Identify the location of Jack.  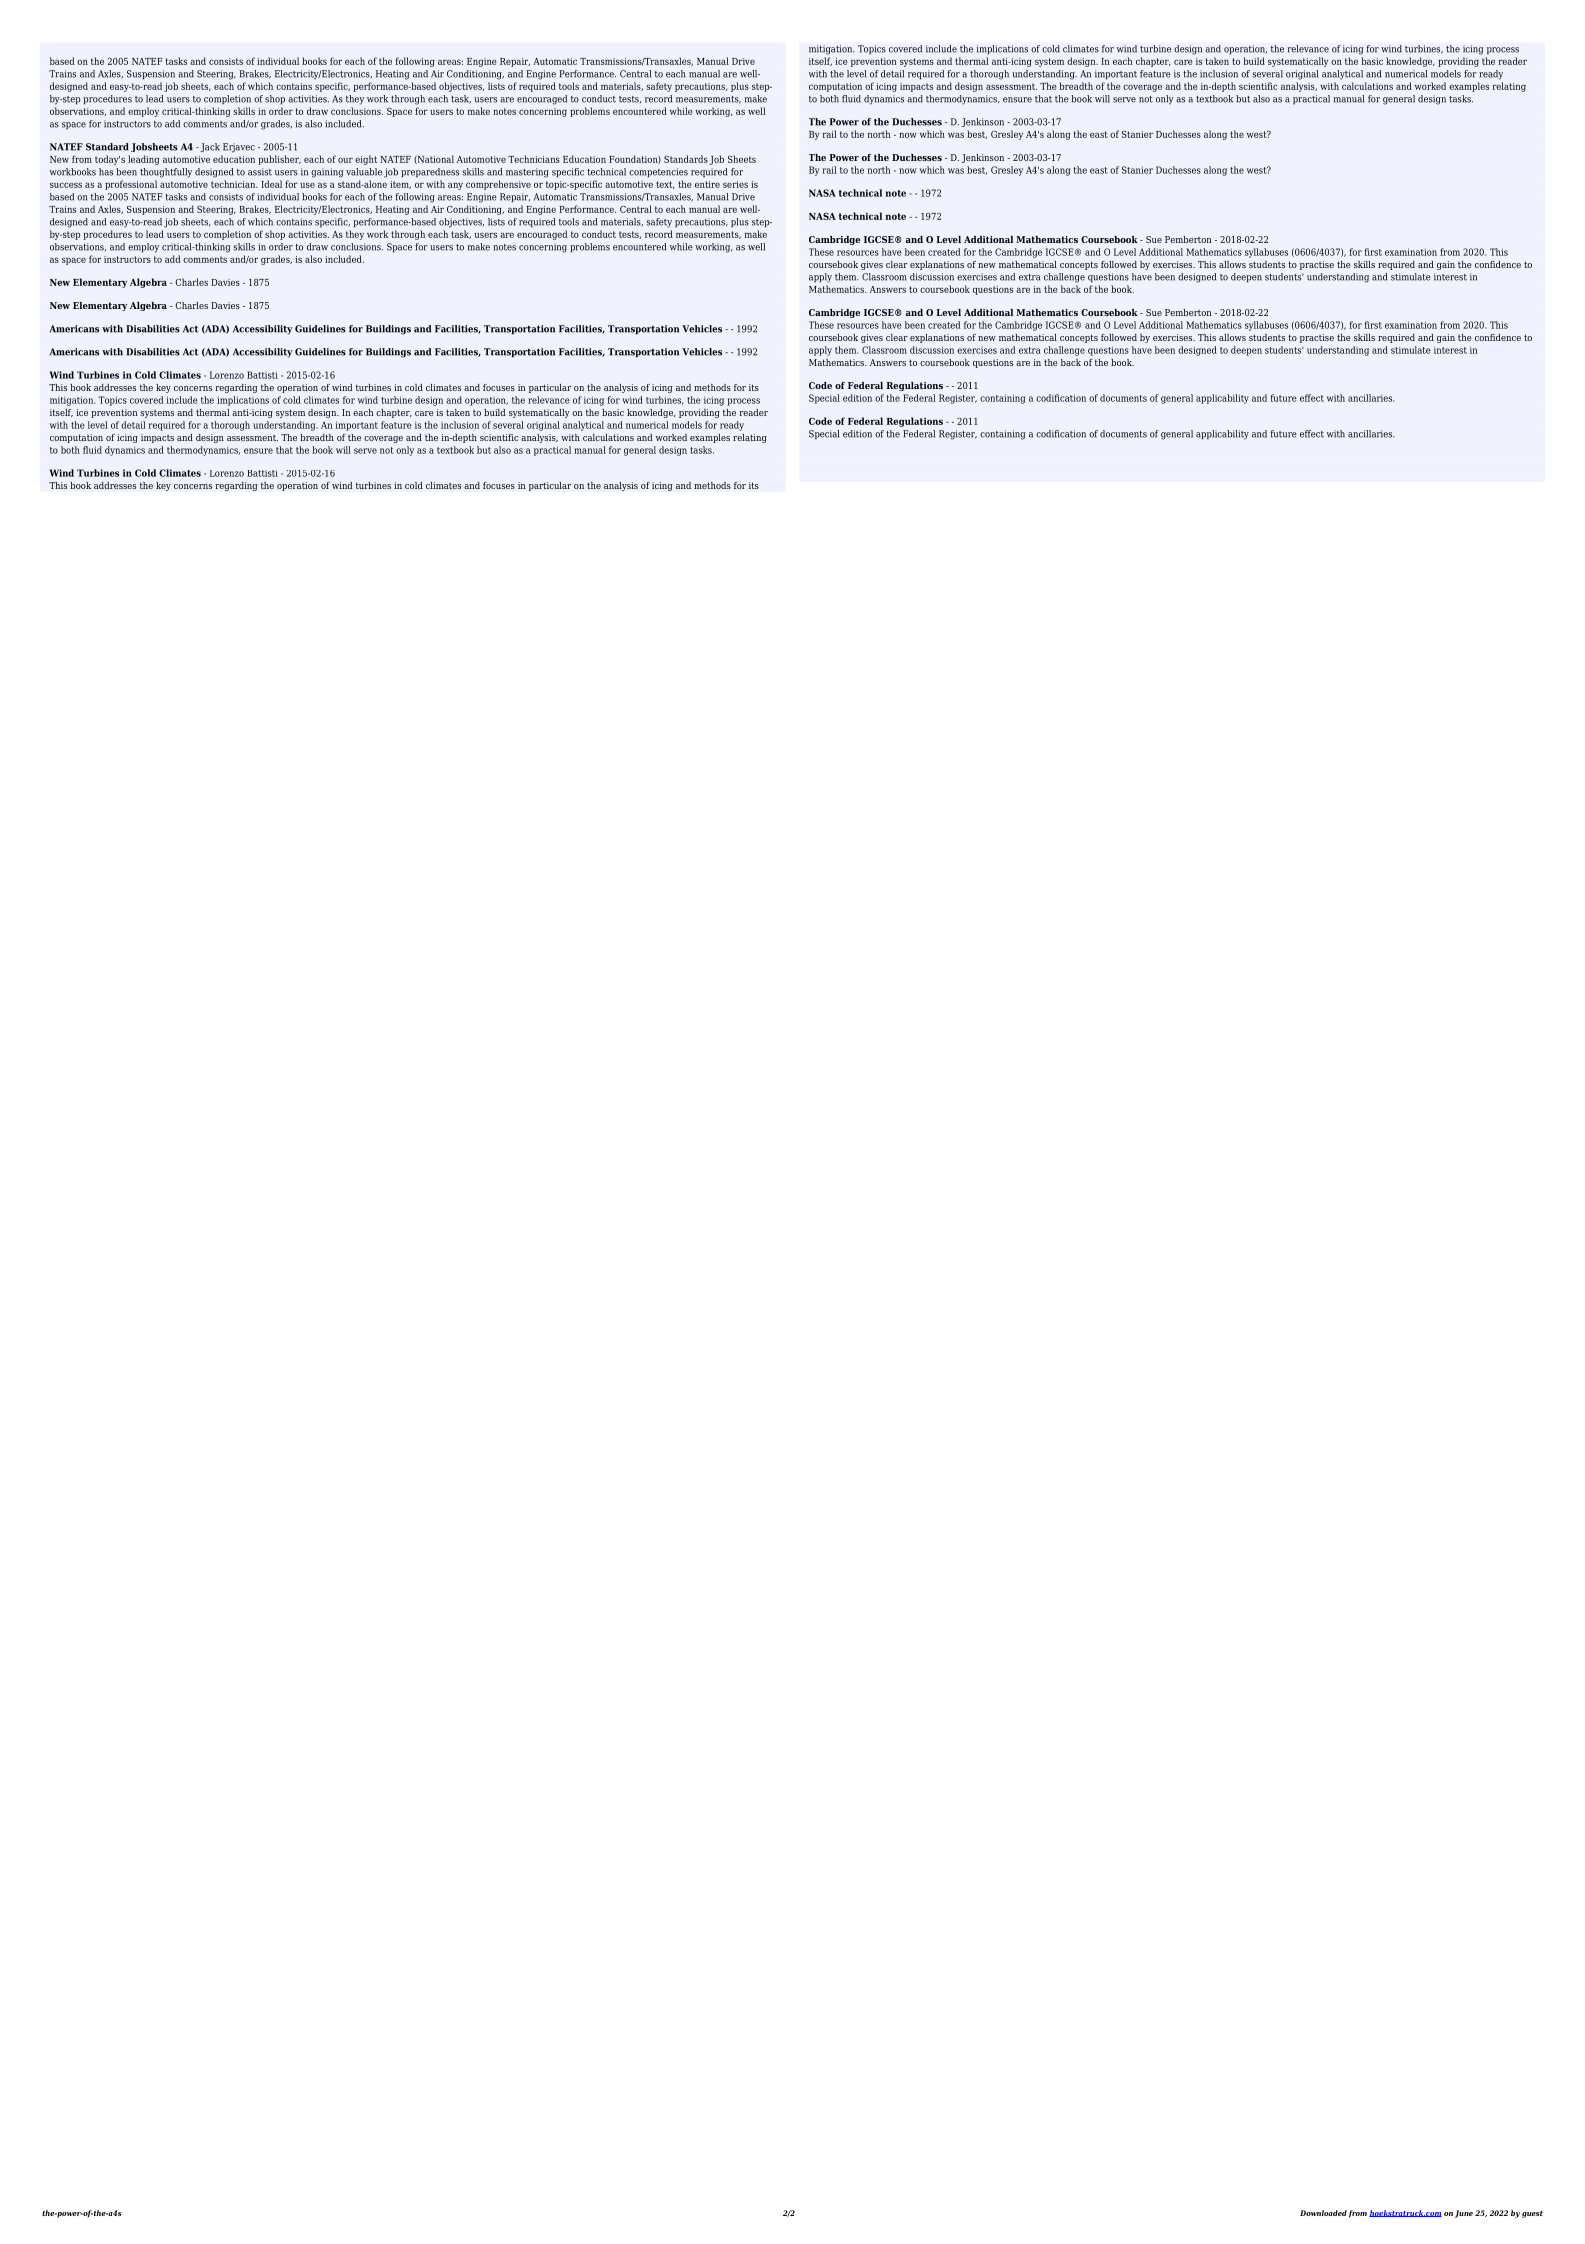
(209, 147).
